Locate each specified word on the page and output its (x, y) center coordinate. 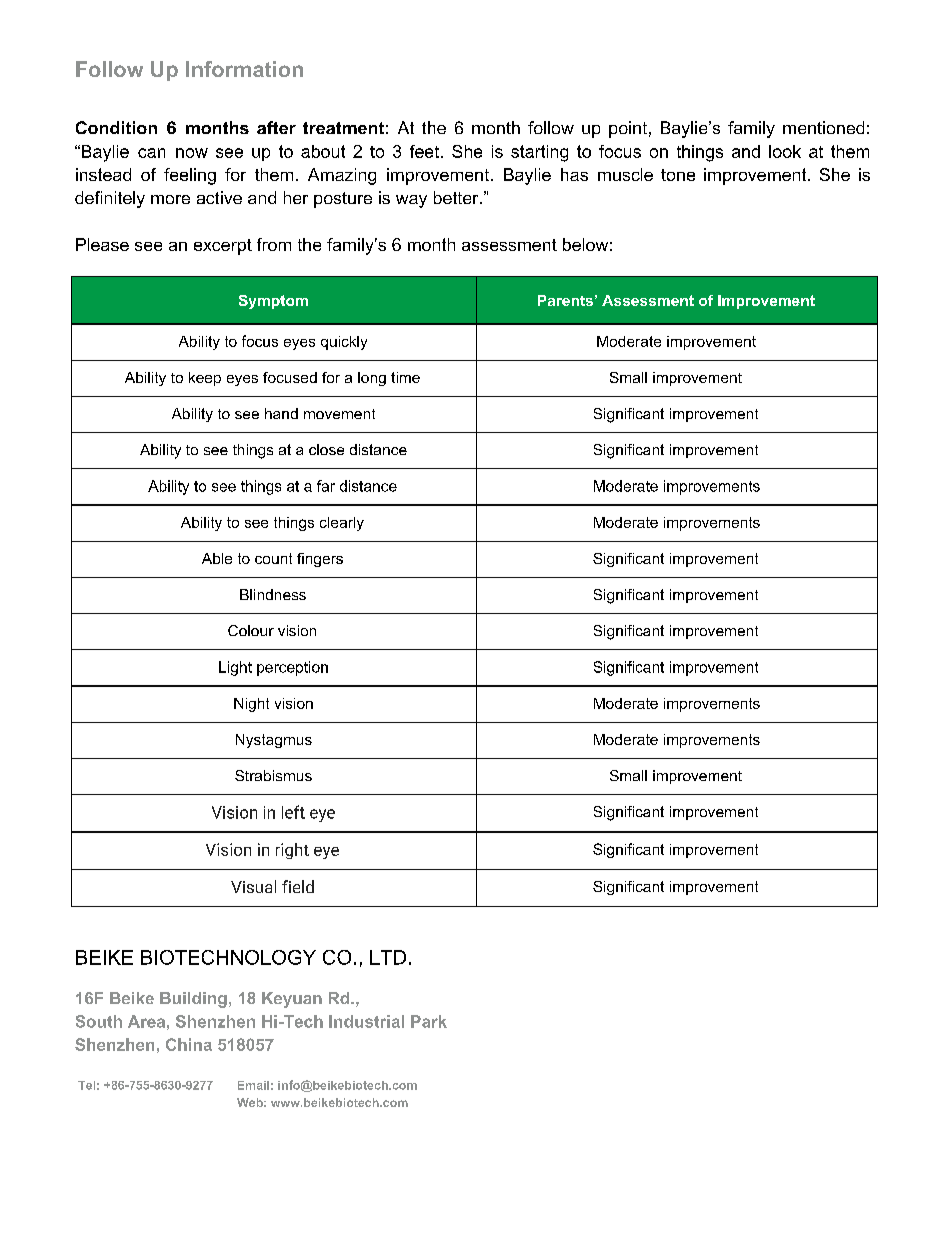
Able (217, 558)
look (785, 151)
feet (426, 151)
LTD (388, 957)
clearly (342, 524)
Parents (565, 300)
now (192, 153)
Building (193, 1000)
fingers (320, 560)
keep (205, 379)
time (405, 377)
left (293, 812)
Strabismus (273, 775)
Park (429, 1021)
